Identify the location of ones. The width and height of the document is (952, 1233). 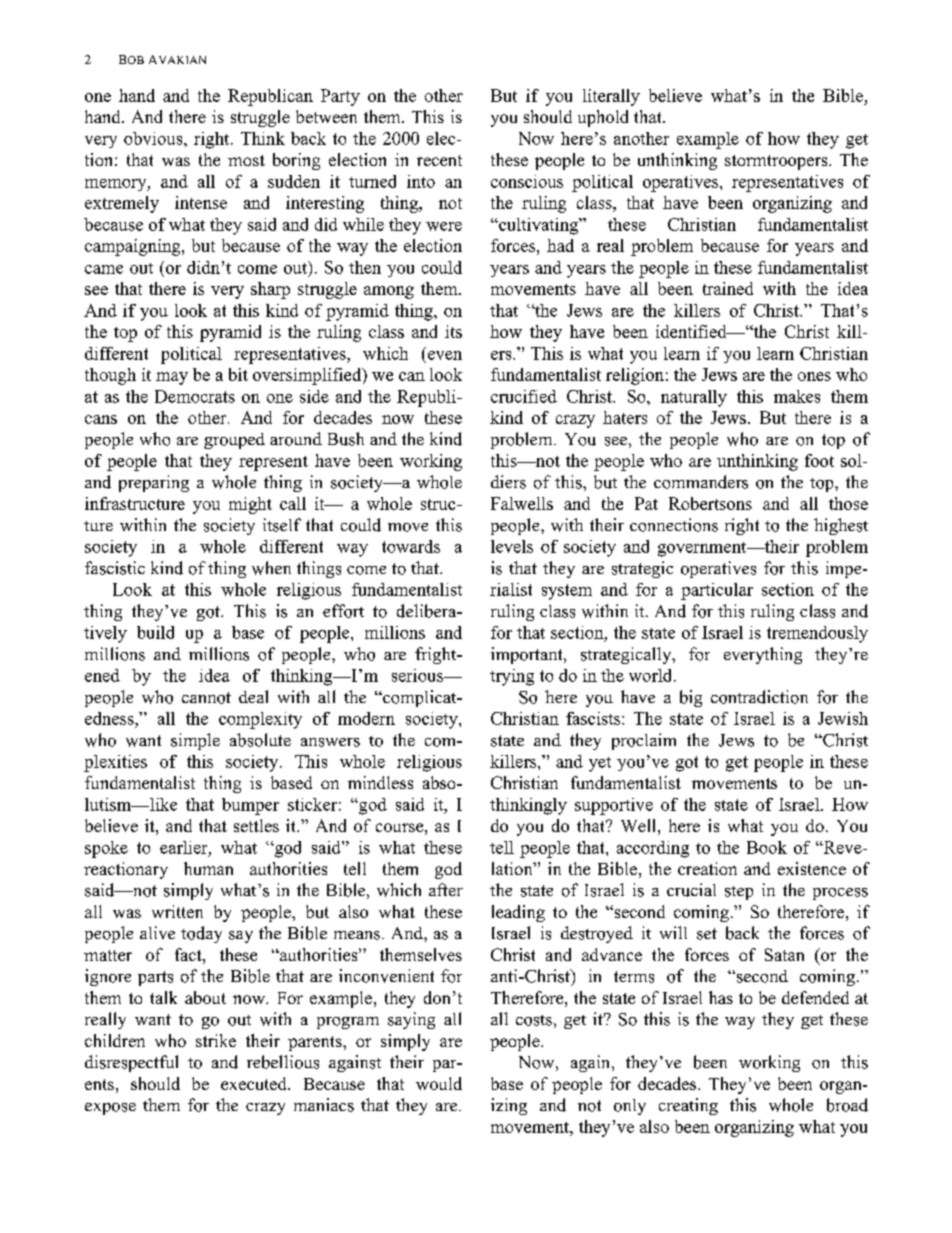
(814, 376).
